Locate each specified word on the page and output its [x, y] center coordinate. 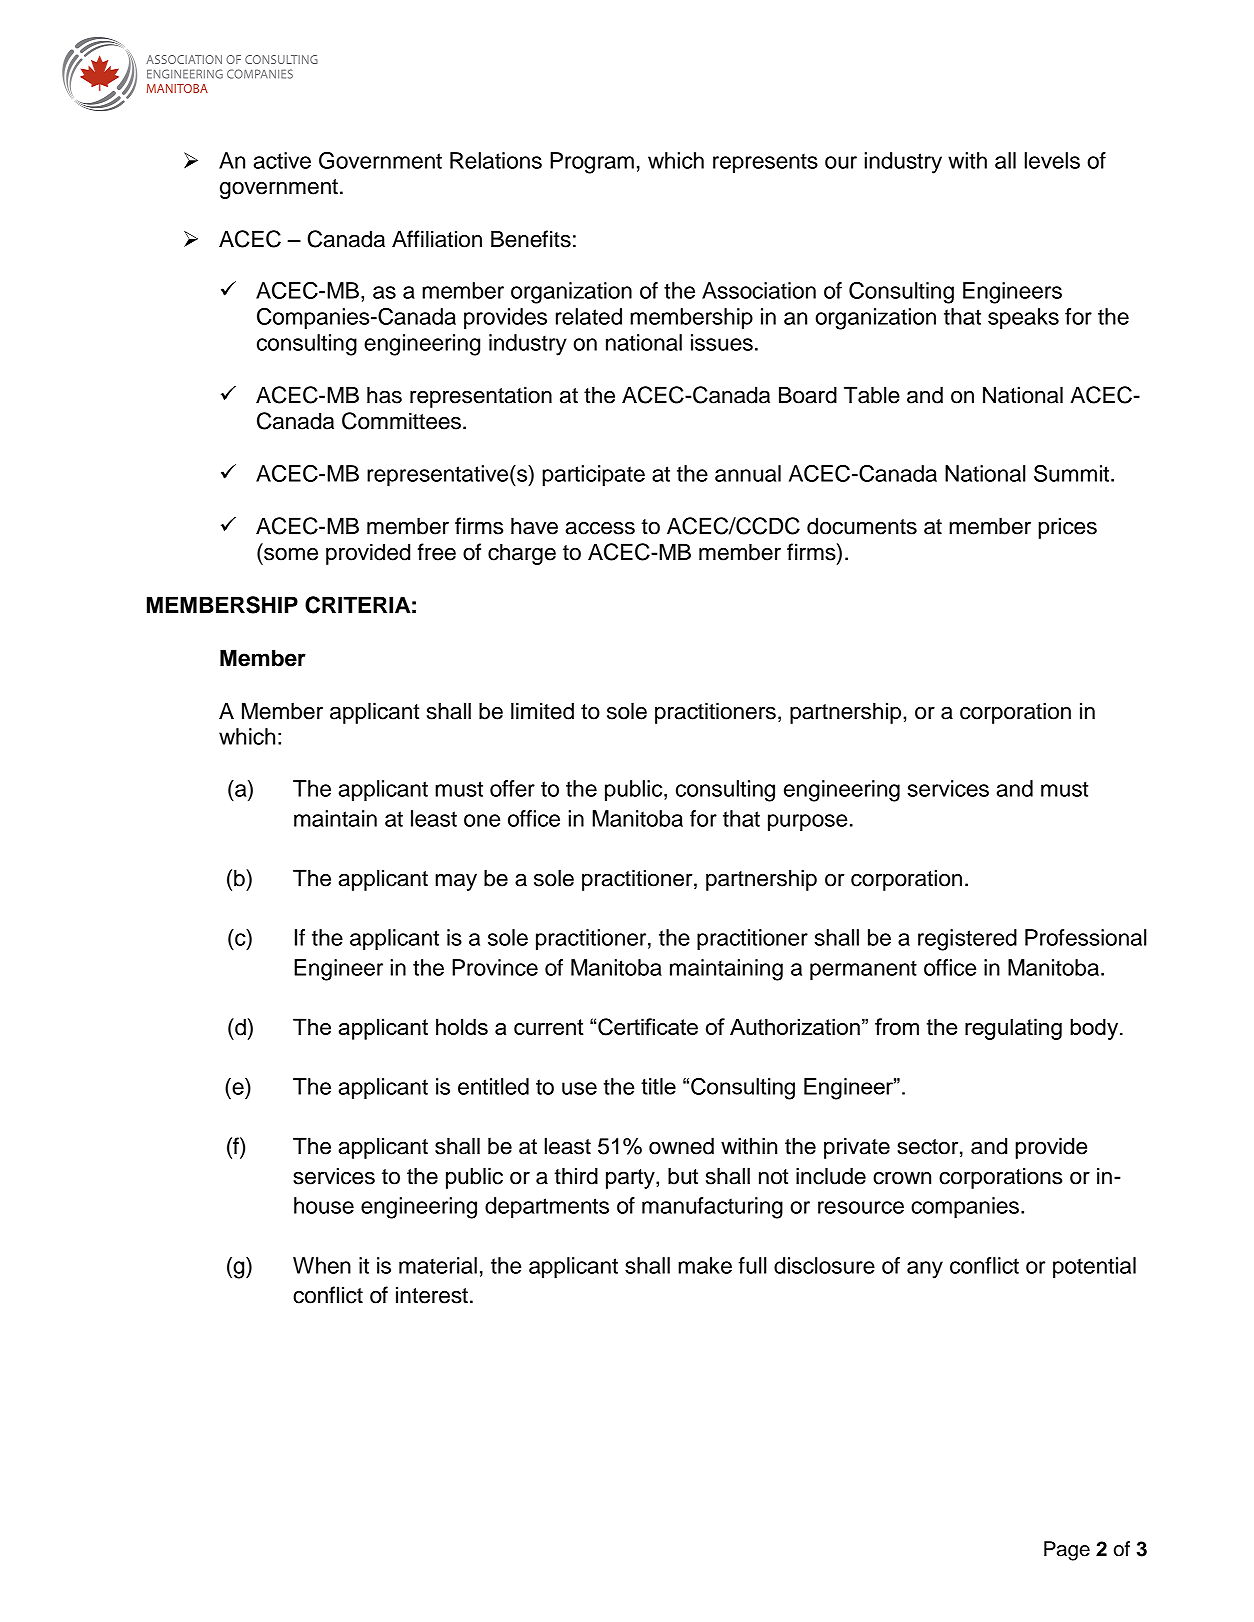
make [705, 1265]
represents [765, 163]
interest [432, 1295]
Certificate [648, 1027]
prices [1067, 528]
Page [1067, 1551]
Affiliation [437, 239]
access [600, 528]
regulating [1013, 1029]
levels [1052, 160]
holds [462, 1026]
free [437, 552]
